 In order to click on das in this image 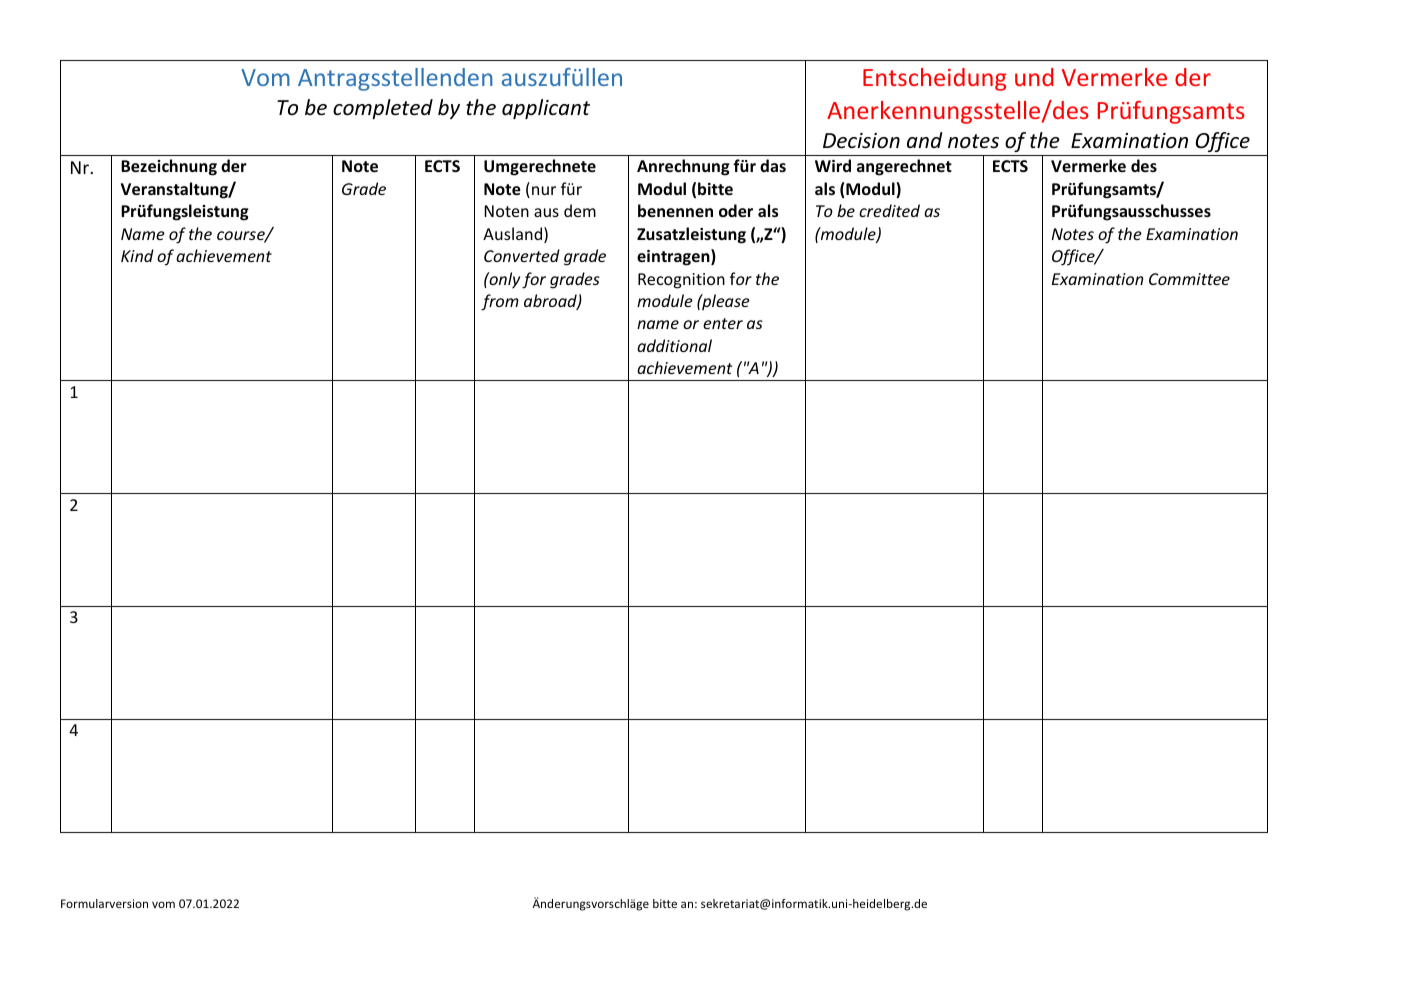, I will do `click(773, 165)`.
